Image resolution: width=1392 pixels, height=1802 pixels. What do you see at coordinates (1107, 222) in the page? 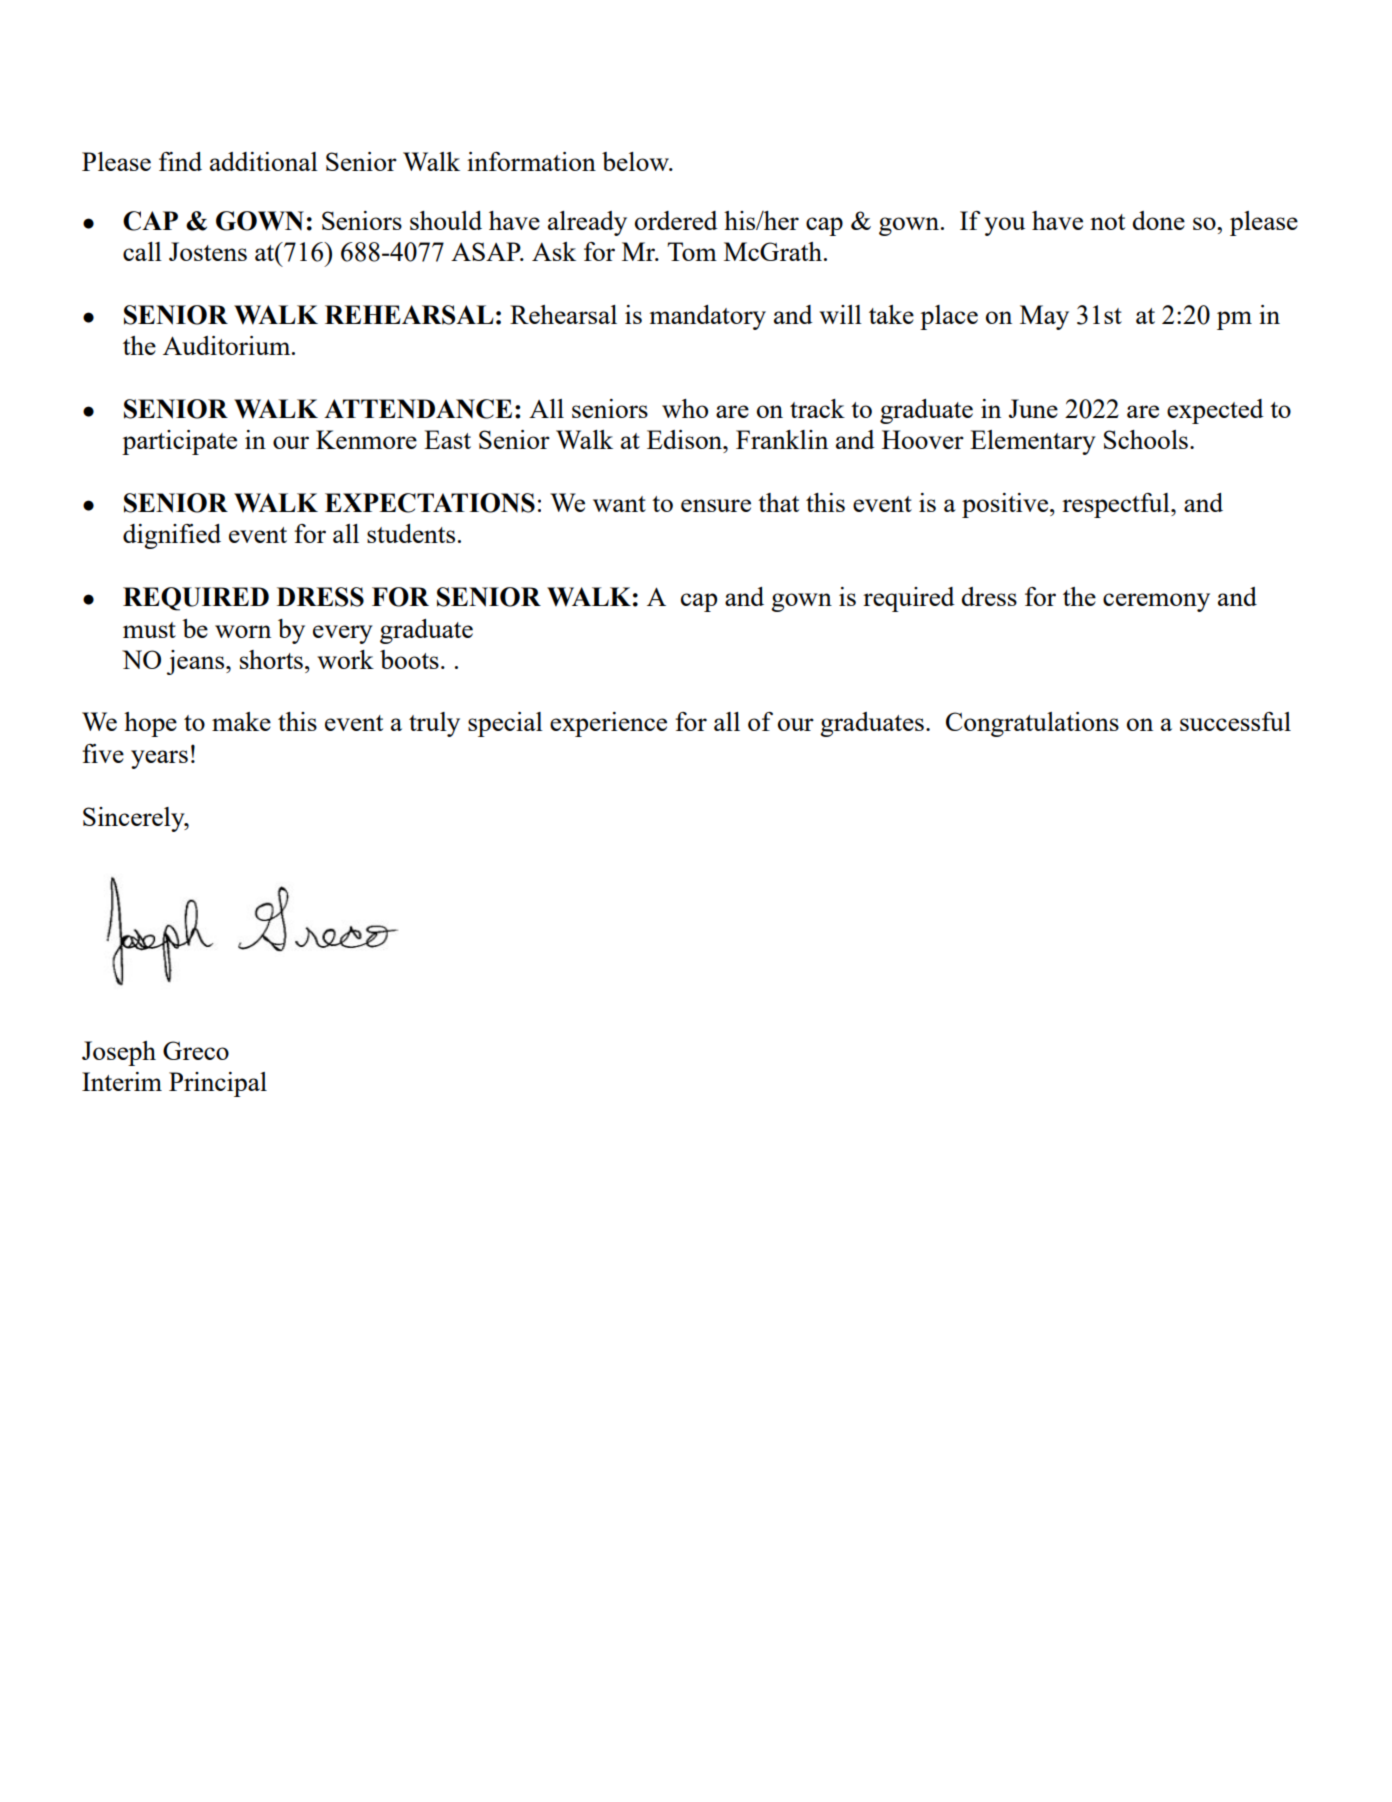
I see `not` at bounding box center [1107, 222].
